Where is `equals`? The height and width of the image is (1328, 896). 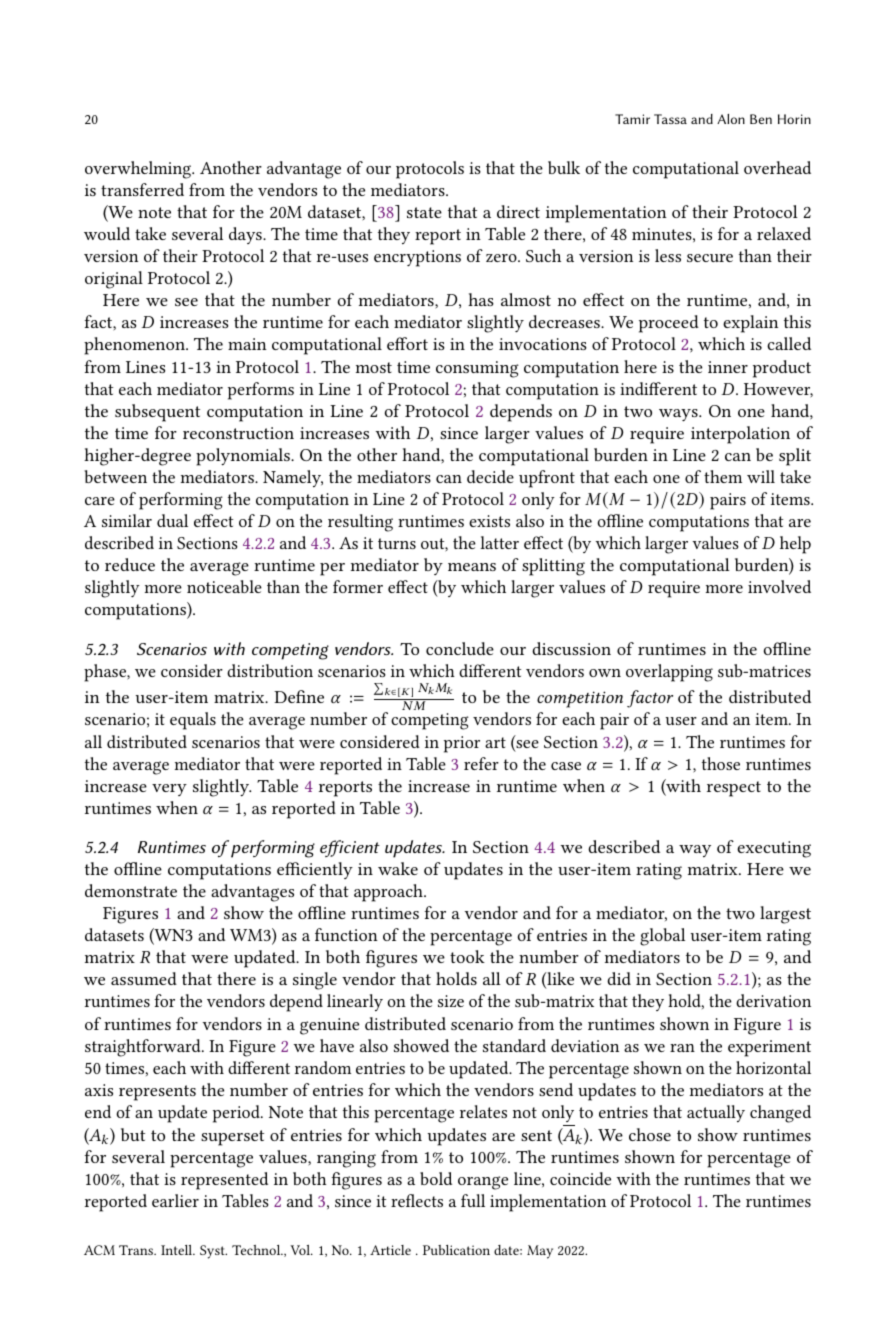 equals is located at coordinates (193, 721).
